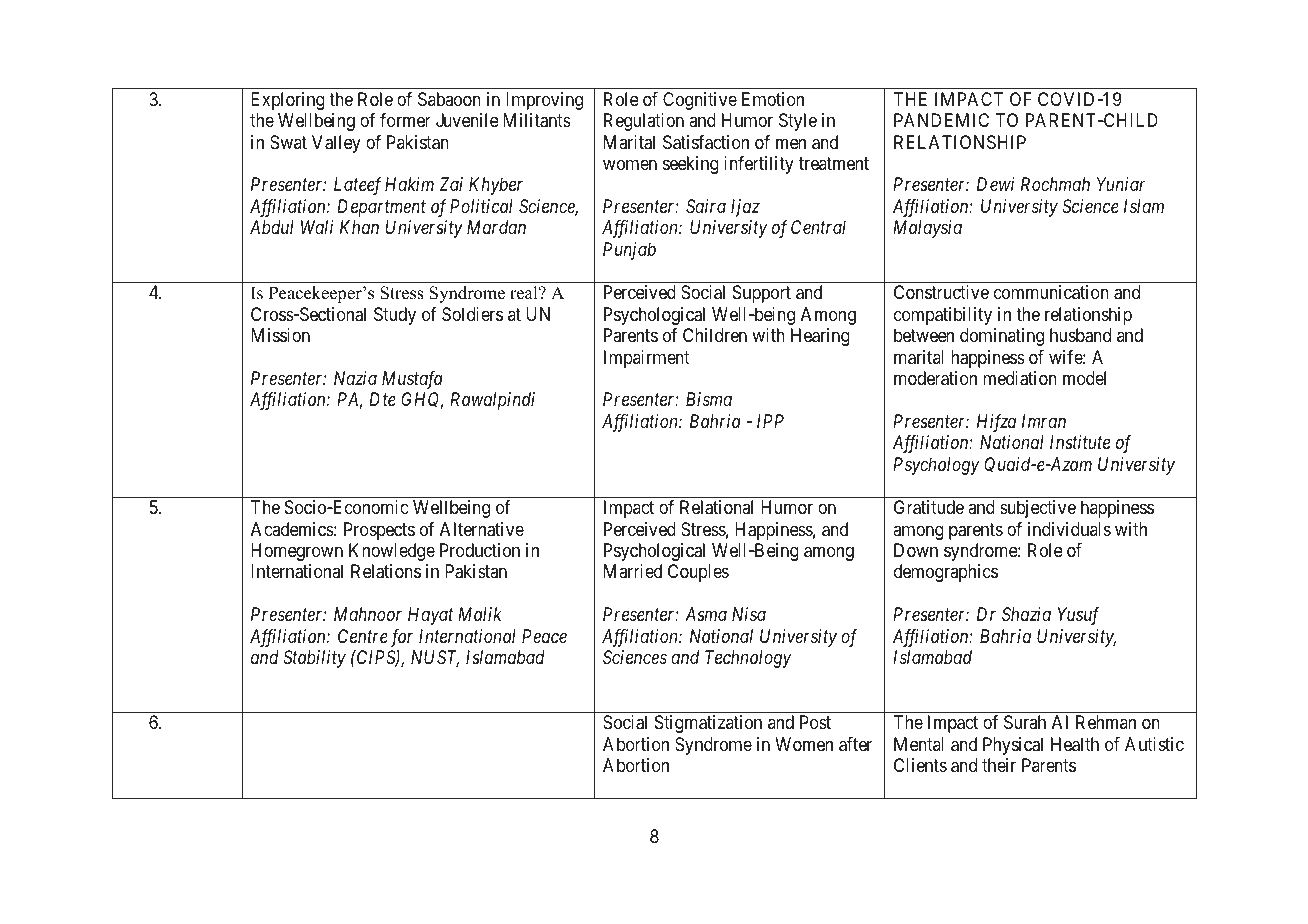 This document has height=924, width=1308. What do you see at coordinates (405, 120) in the document?
I see `former` at bounding box center [405, 120].
